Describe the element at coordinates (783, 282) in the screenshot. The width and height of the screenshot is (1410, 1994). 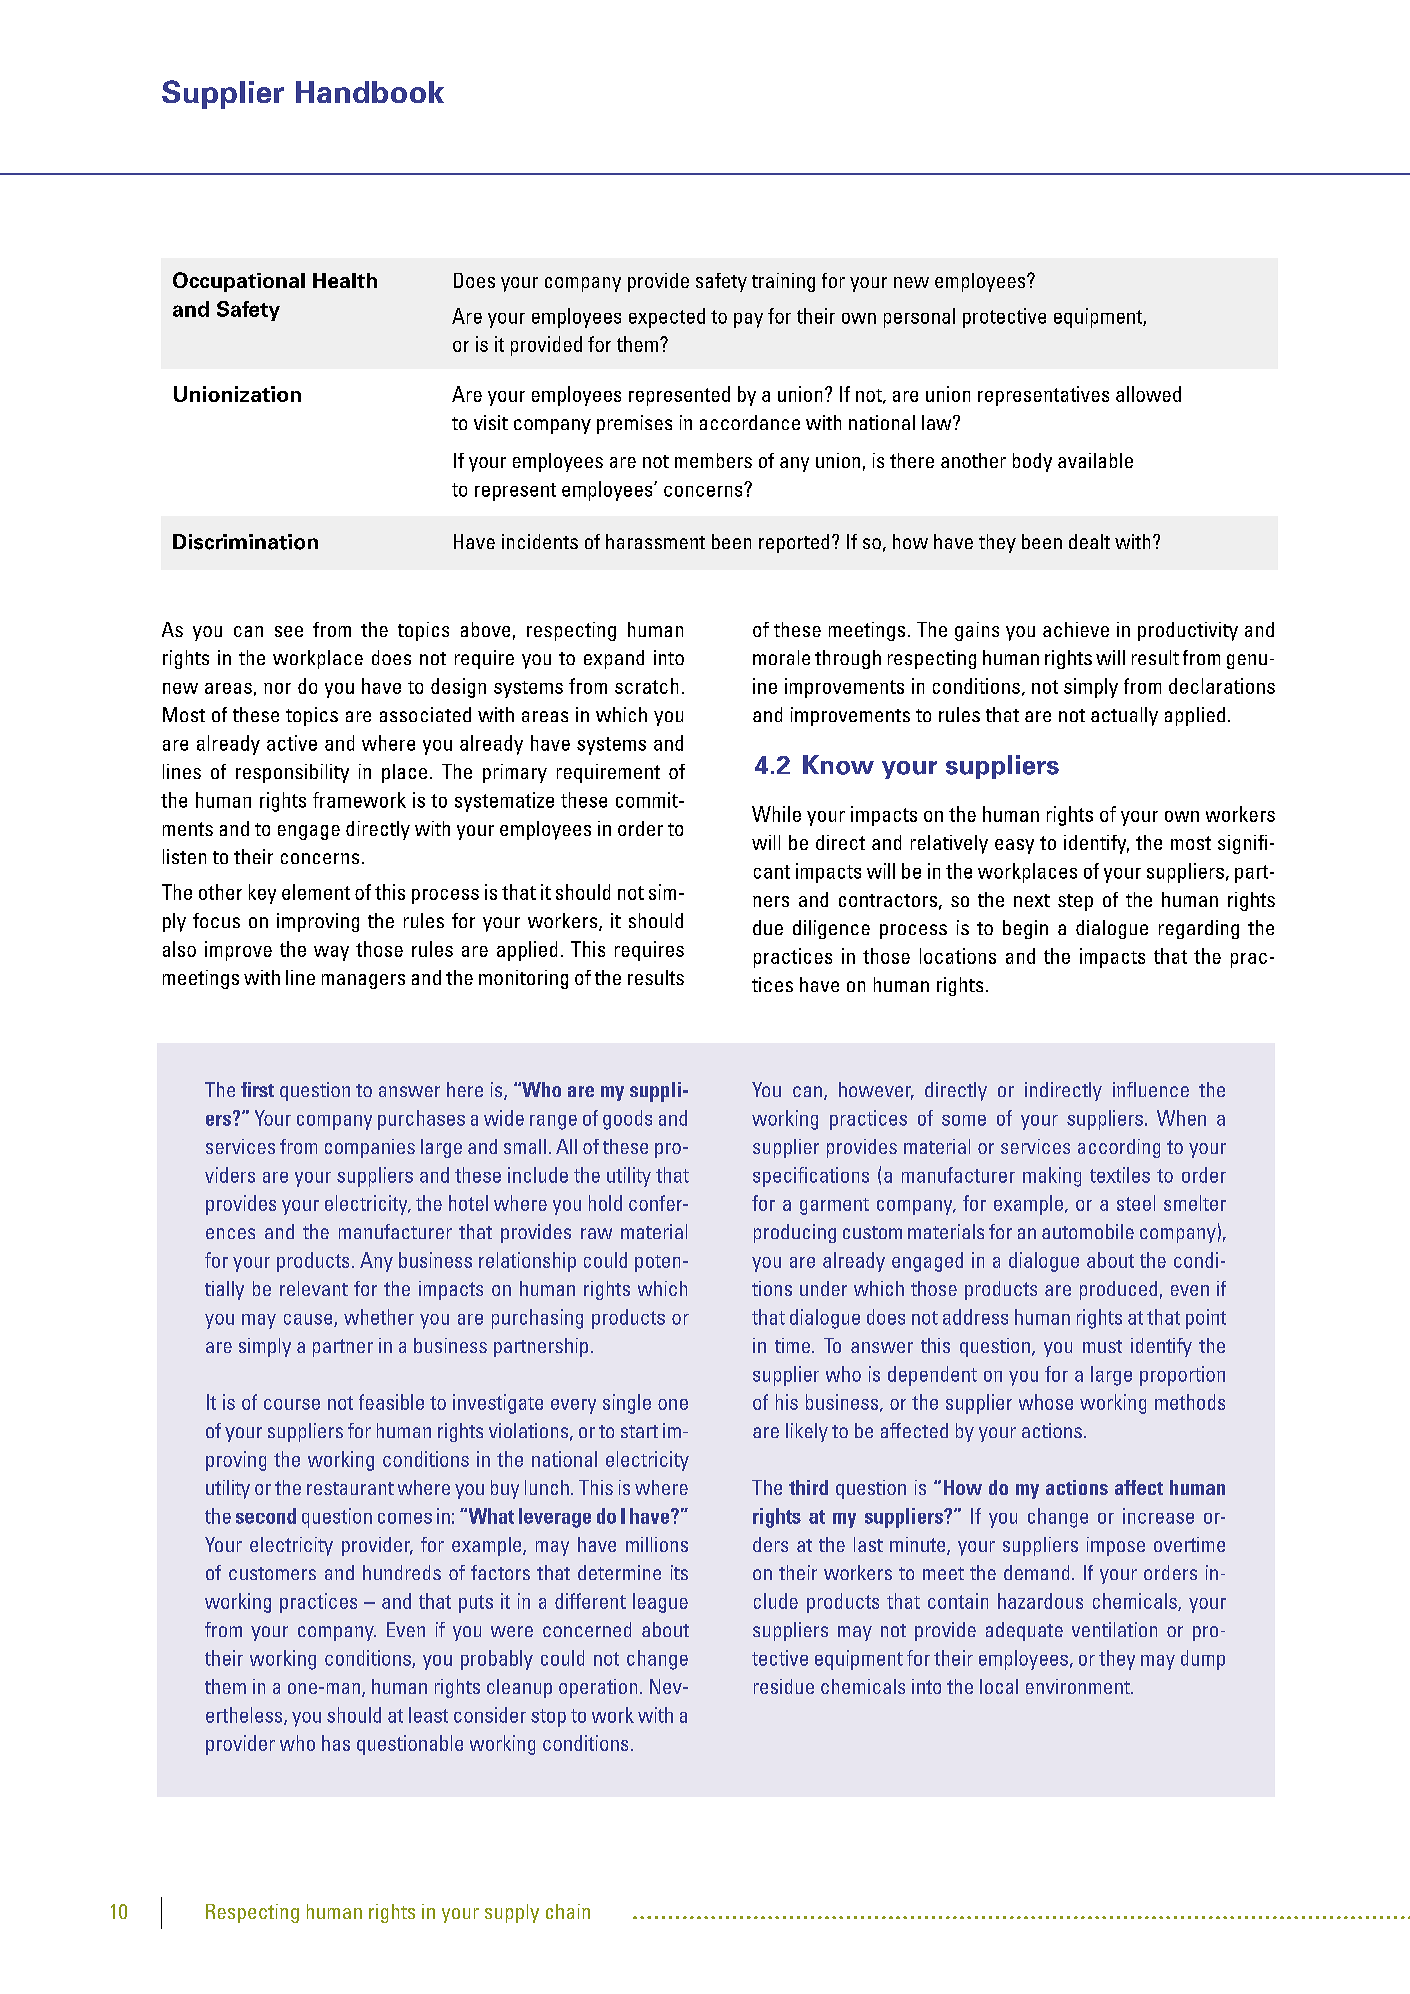
I see `training` at that location.
